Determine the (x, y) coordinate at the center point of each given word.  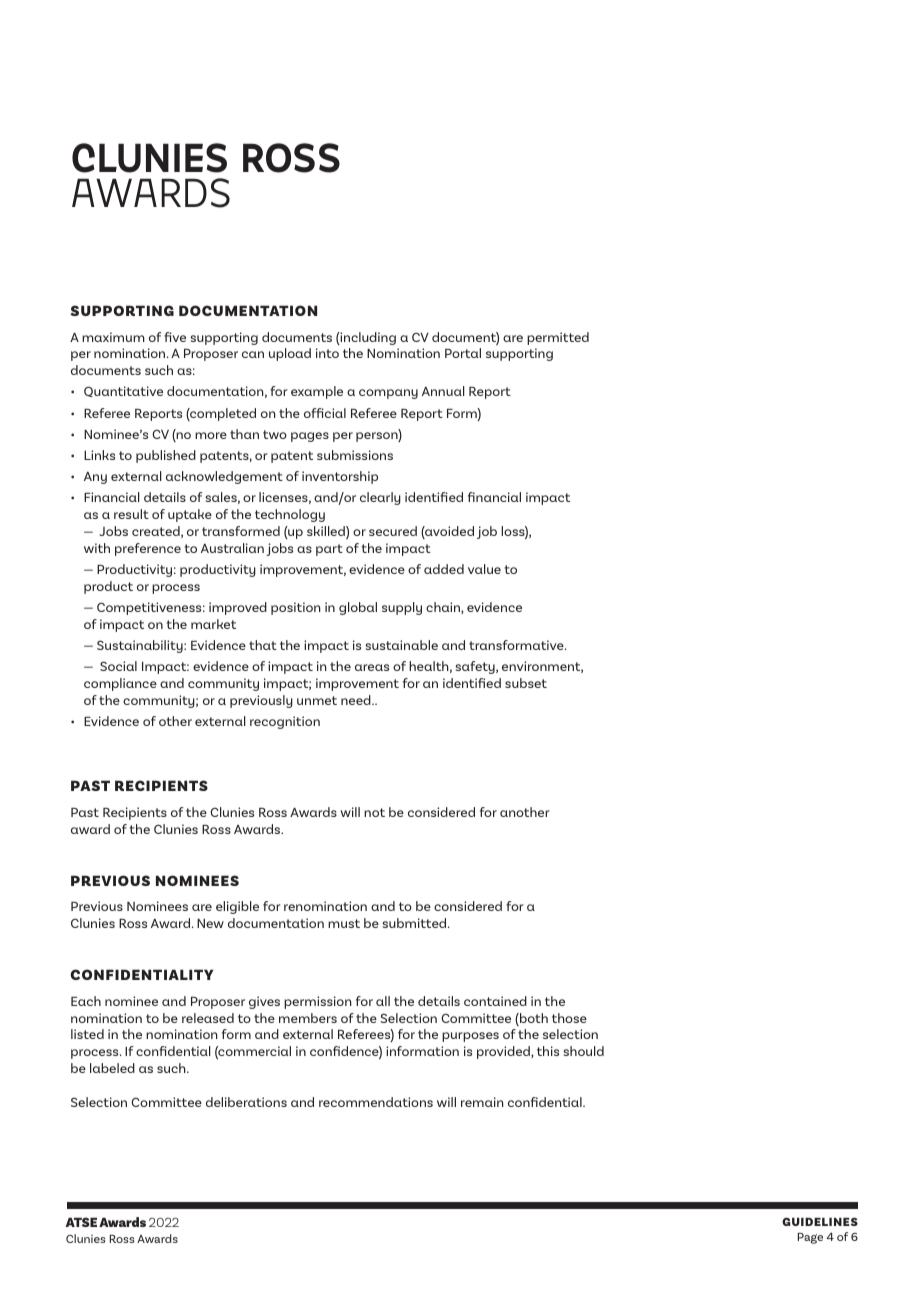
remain (482, 1102)
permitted (558, 338)
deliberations (246, 1102)
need (357, 700)
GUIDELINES (820, 1221)
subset (526, 683)
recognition (285, 722)
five (175, 337)
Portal (463, 353)
